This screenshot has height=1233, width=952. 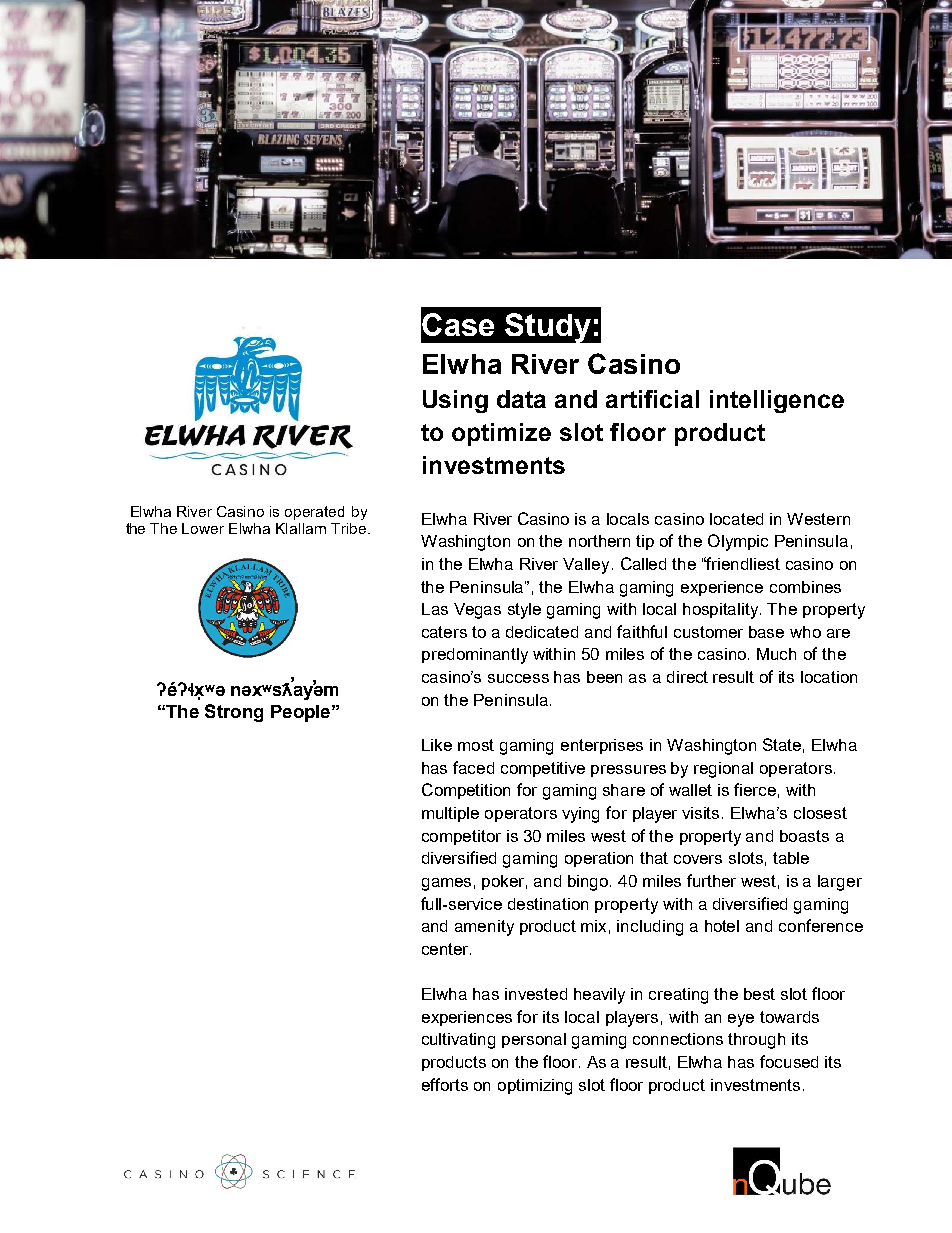 I want to click on optimize, so click(x=501, y=434).
